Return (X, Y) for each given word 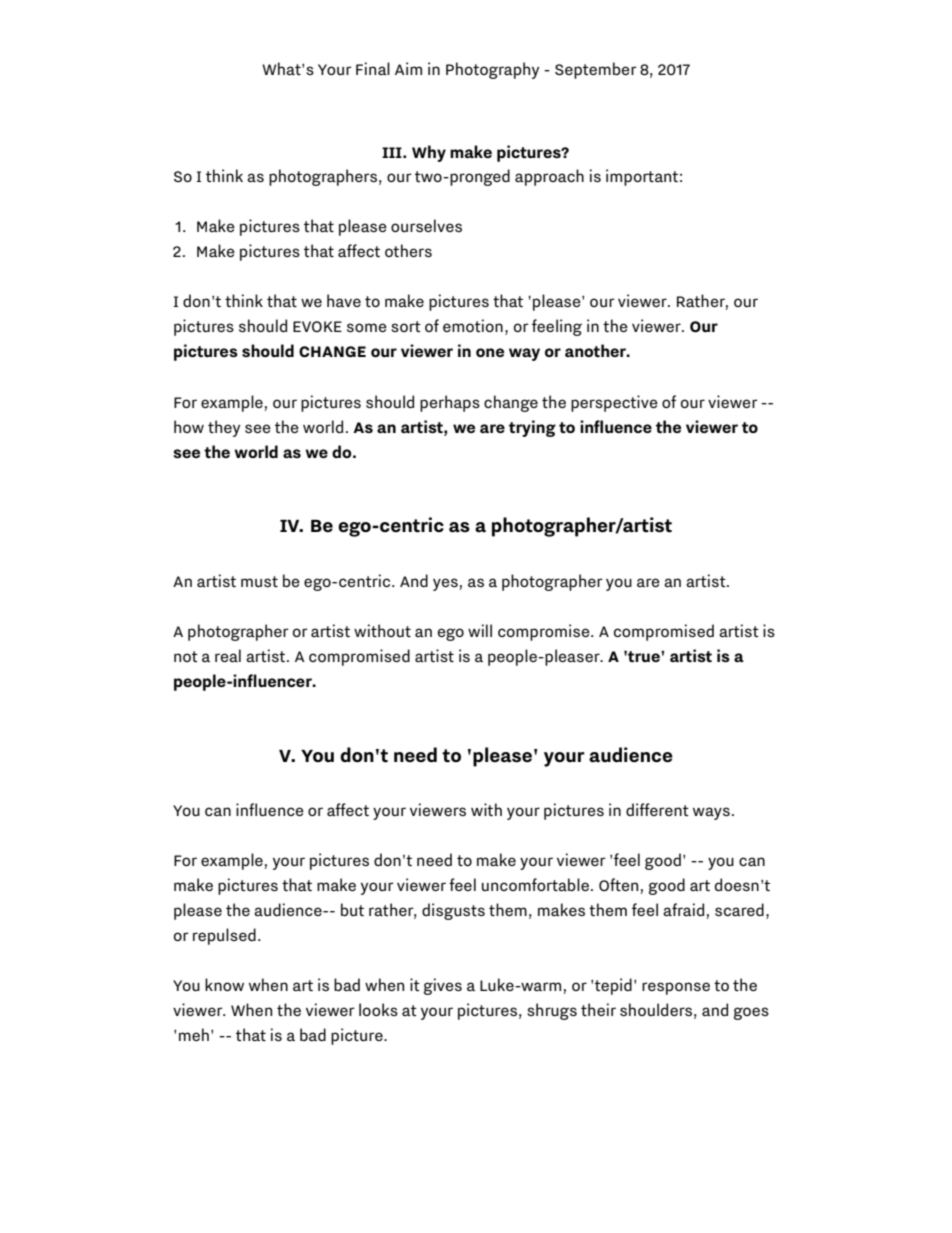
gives (443, 986)
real (228, 655)
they (224, 428)
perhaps (450, 403)
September (596, 70)
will (480, 630)
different (657, 809)
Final (373, 68)
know (224, 984)
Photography (492, 70)
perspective (614, 403)
